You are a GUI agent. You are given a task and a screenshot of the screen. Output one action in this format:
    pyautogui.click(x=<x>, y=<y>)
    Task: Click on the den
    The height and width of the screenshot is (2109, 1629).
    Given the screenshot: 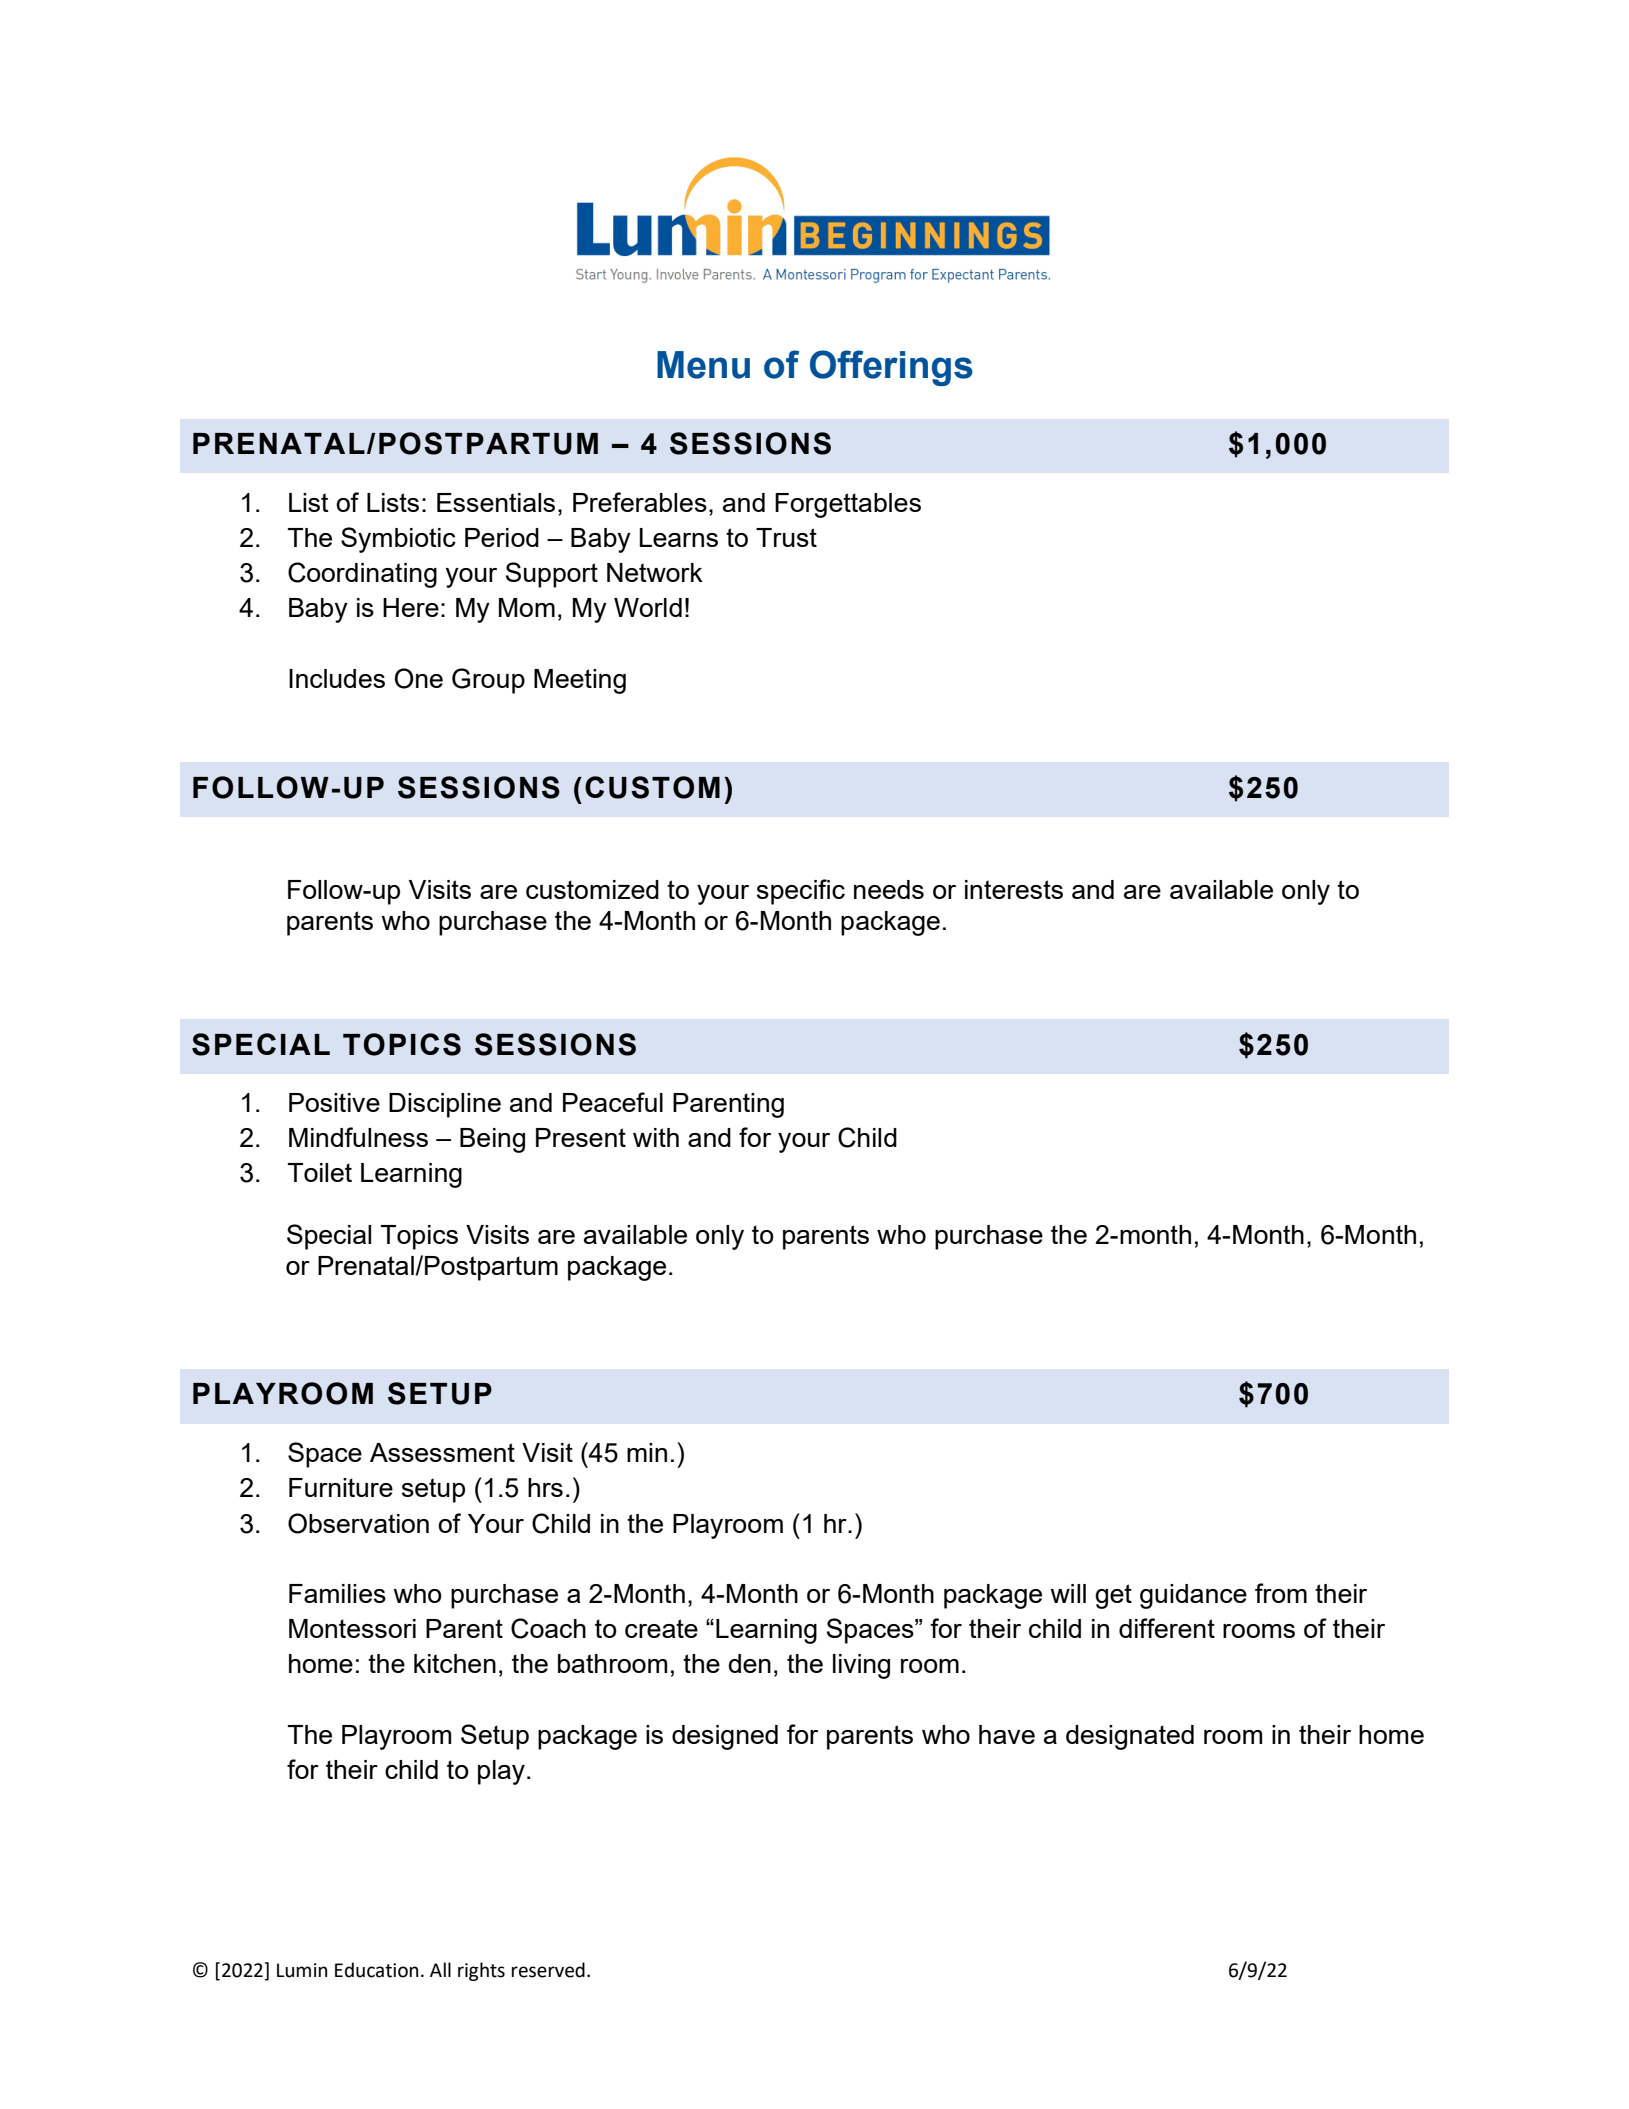 What is the action you would take?
    pyautogui.click(x=749, y=1663)
